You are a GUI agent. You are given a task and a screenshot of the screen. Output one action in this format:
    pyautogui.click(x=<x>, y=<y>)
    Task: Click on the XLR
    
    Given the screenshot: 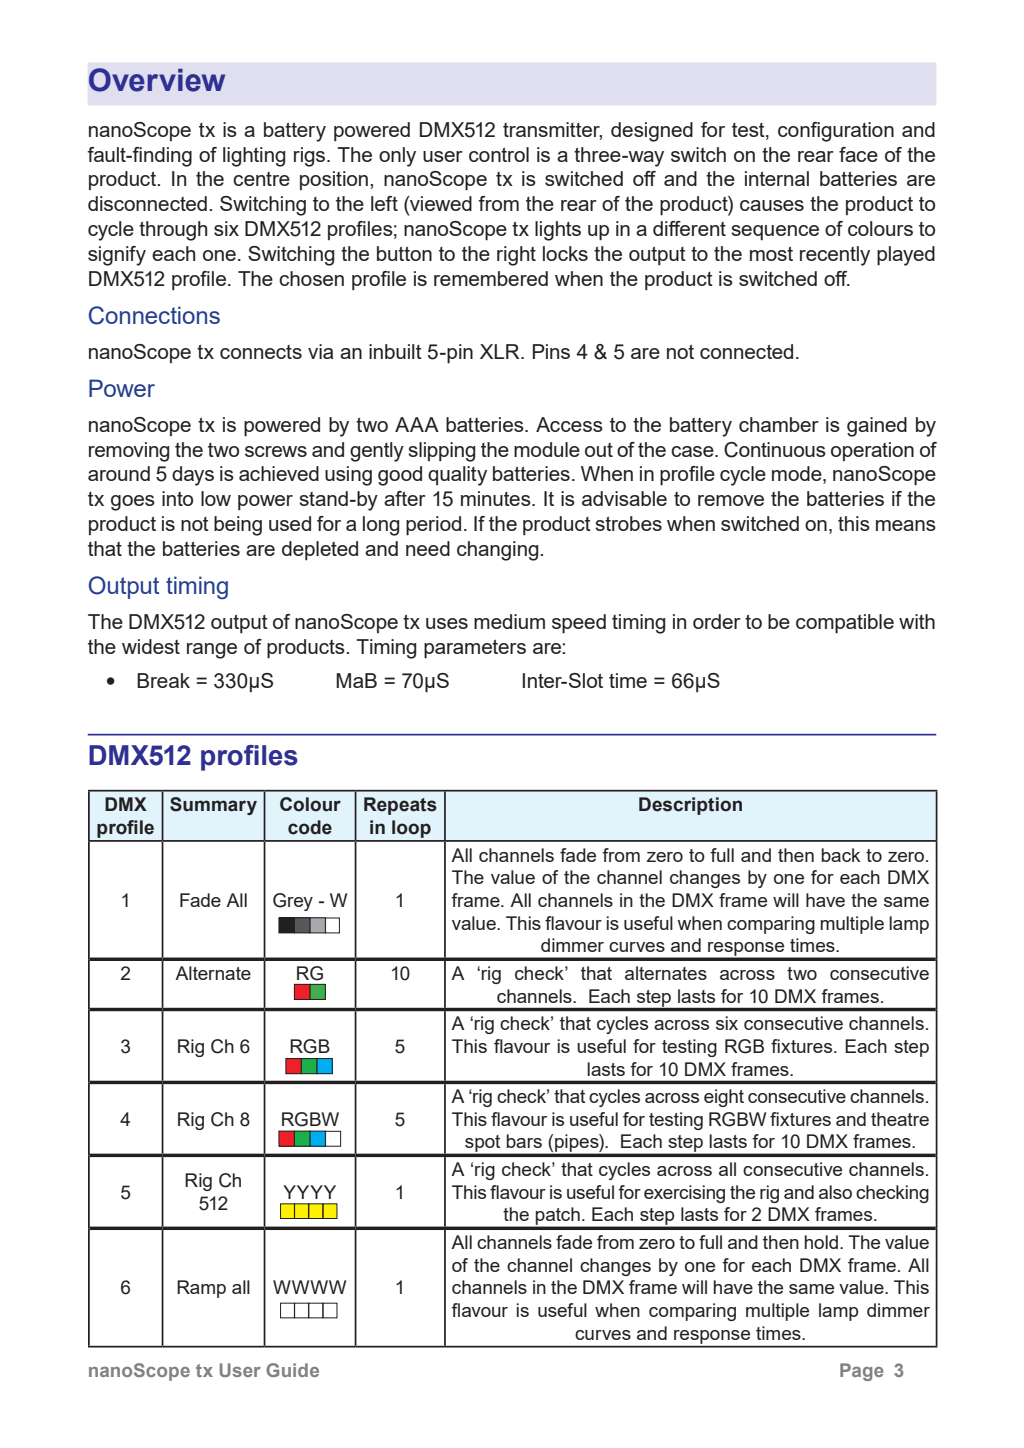 What is the action you would take?
    pyautogui.click(x=501, y=351)
